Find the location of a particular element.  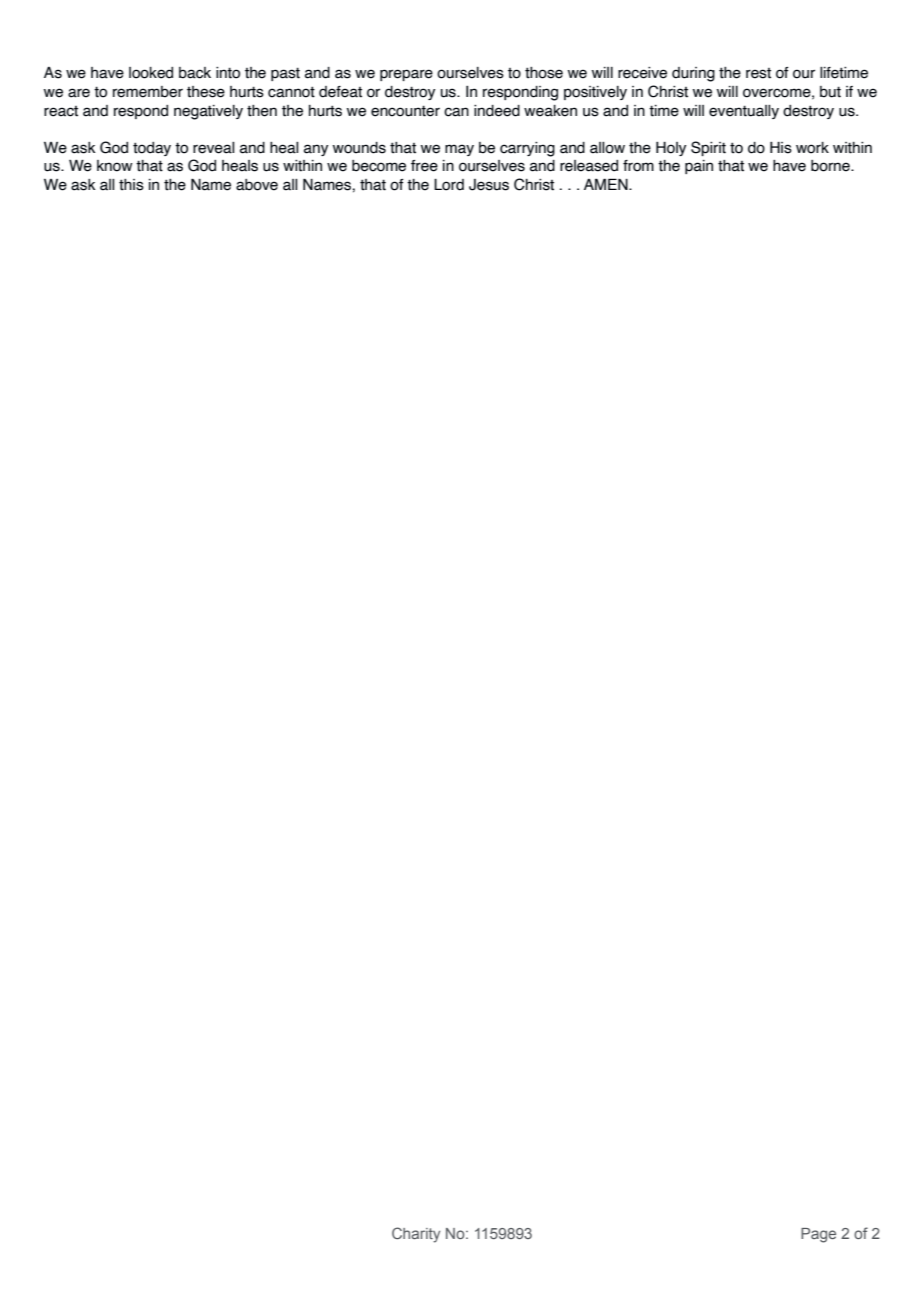

pain is located at coordinates (699, 167).
